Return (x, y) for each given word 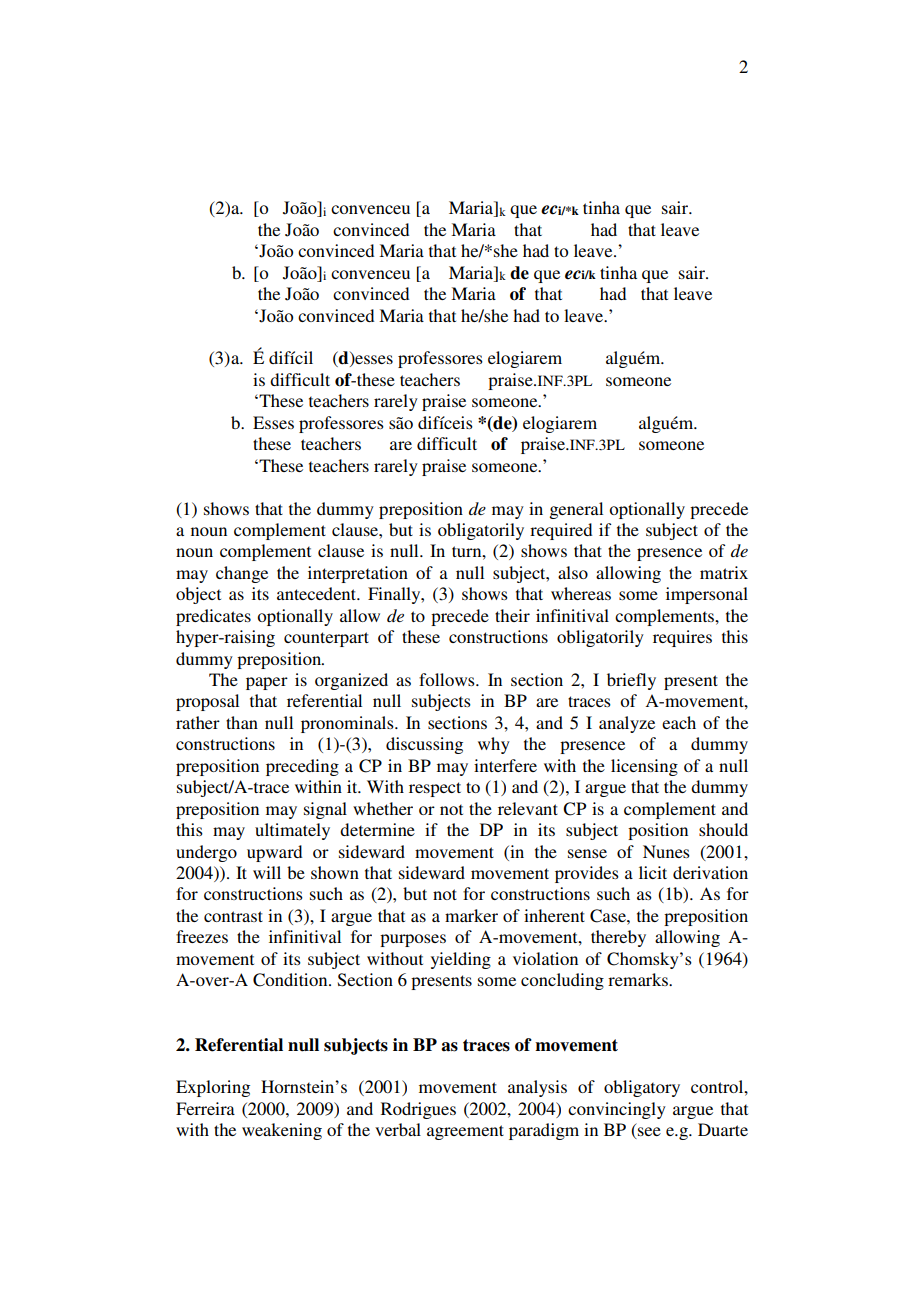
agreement (465, 1132)
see (648, 1133)
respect (435, 789)
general (576, 510)
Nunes (666, 851)
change (242, 574)
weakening (282, 1131)
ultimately (292, 831)
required (561, 531)
